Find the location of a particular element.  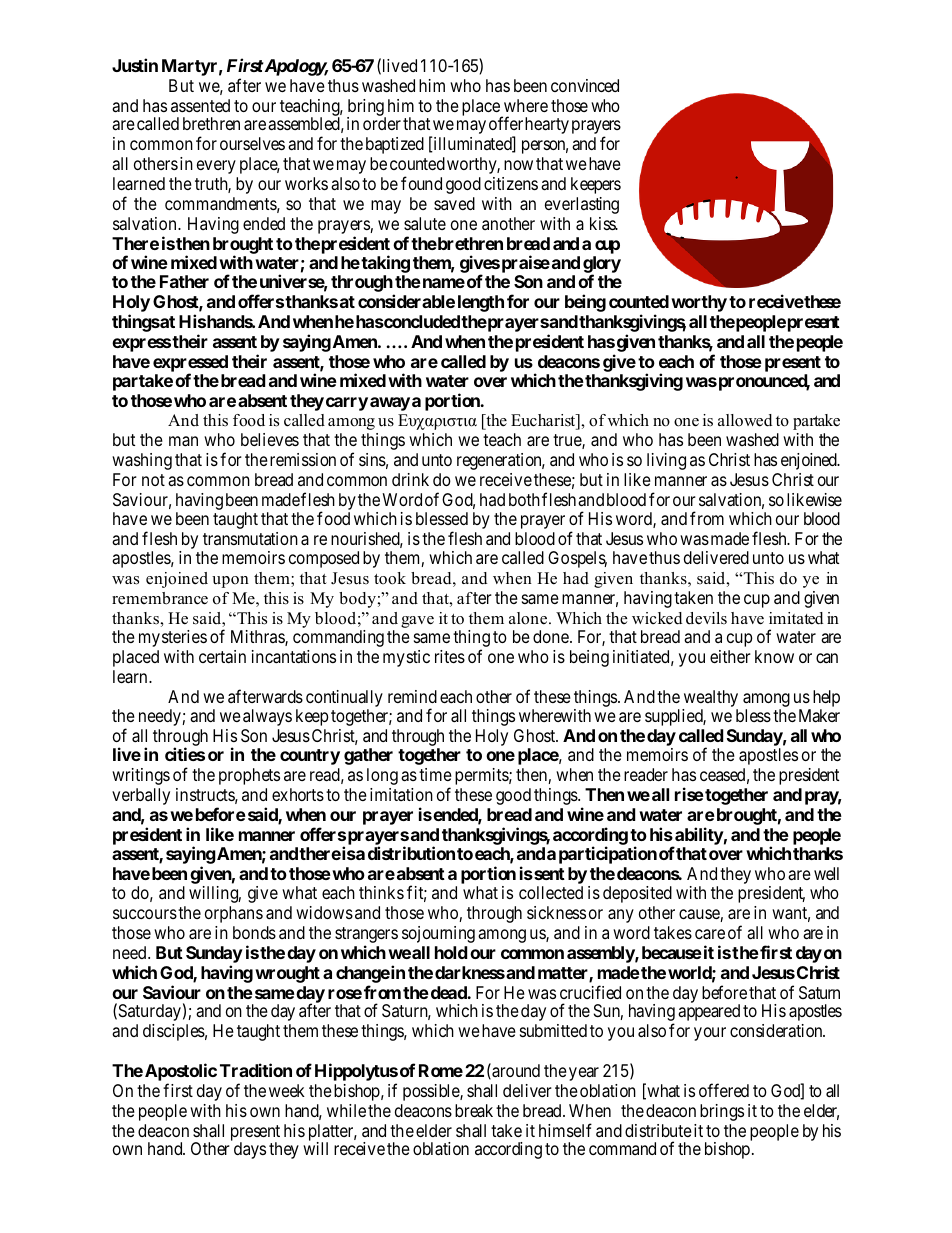

rise is located at coordinates (689, 794).
